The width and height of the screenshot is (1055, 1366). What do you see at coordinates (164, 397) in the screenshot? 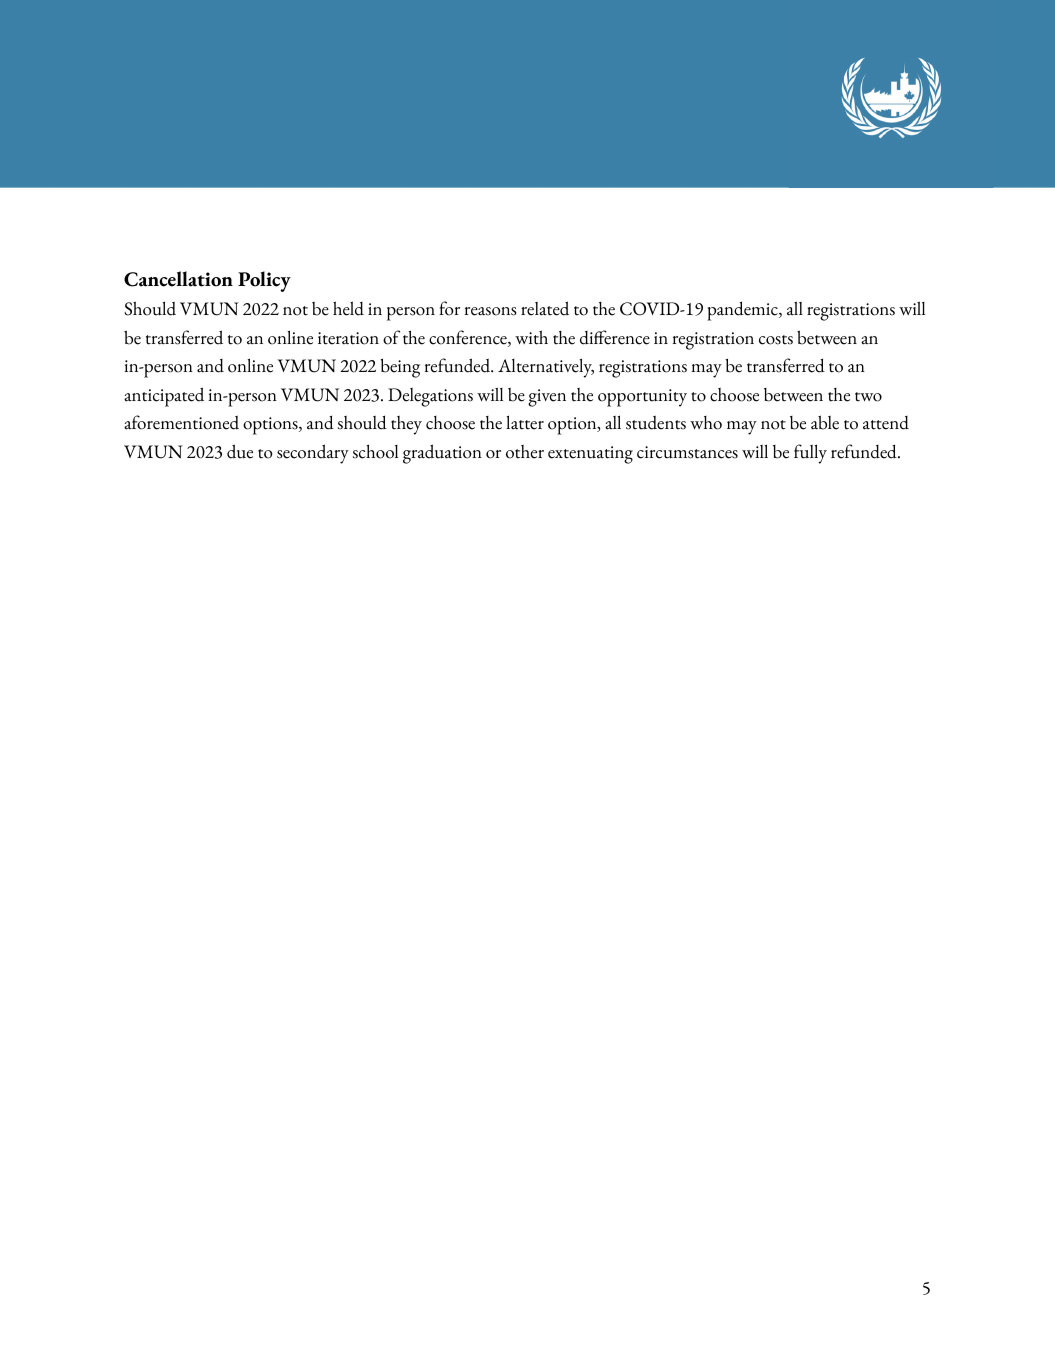
I see `anticipated` at bounding box center [164, 397].
